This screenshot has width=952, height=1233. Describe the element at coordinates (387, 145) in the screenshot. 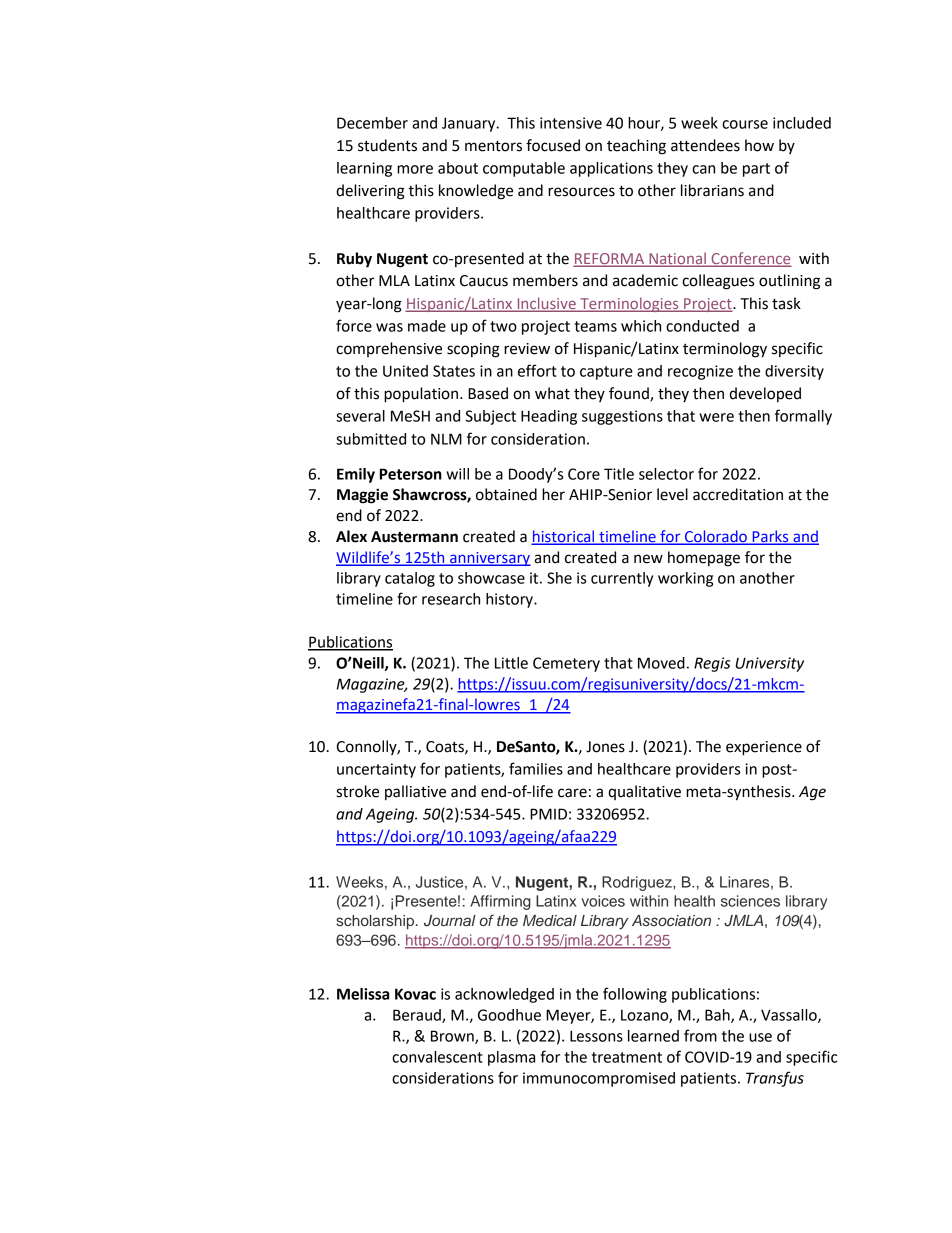

I see `students` at that location.
